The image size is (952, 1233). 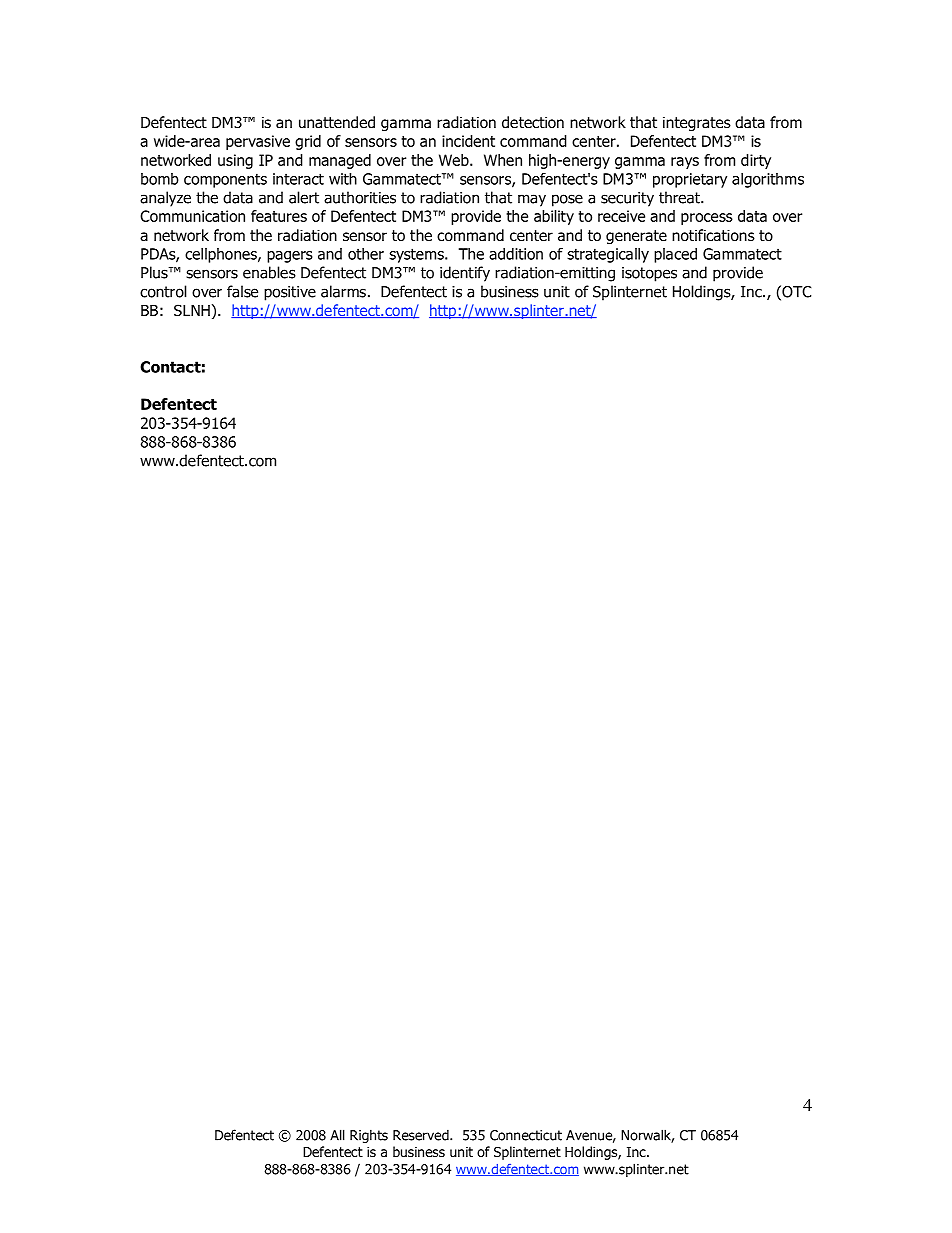 What do you see at coordinates (685, 163) in the image?
I see `rays` at bounding box center [685, 163].
